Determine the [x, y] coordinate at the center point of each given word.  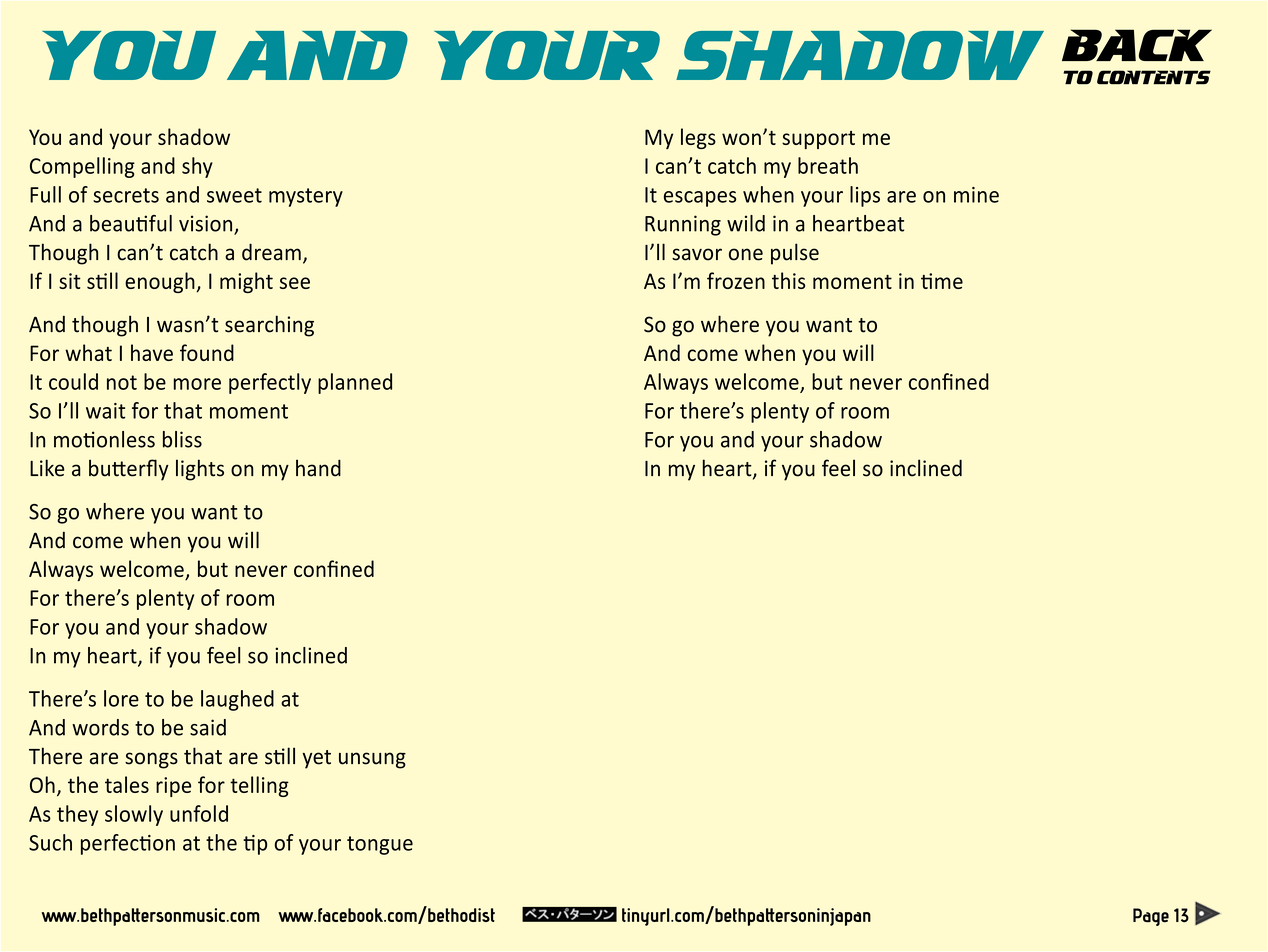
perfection [128, 844]
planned [355, 383]
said [208, 727]
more [197, 384]
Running [683, 225]
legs [698, 138]
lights [200, 470]
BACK [1137, 45]
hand [318, 468]
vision [207, 224]
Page [1151, 917]
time [942, 281]
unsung [372, 760]
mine [976, 195]
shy [197, 167]
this [788, 280]
